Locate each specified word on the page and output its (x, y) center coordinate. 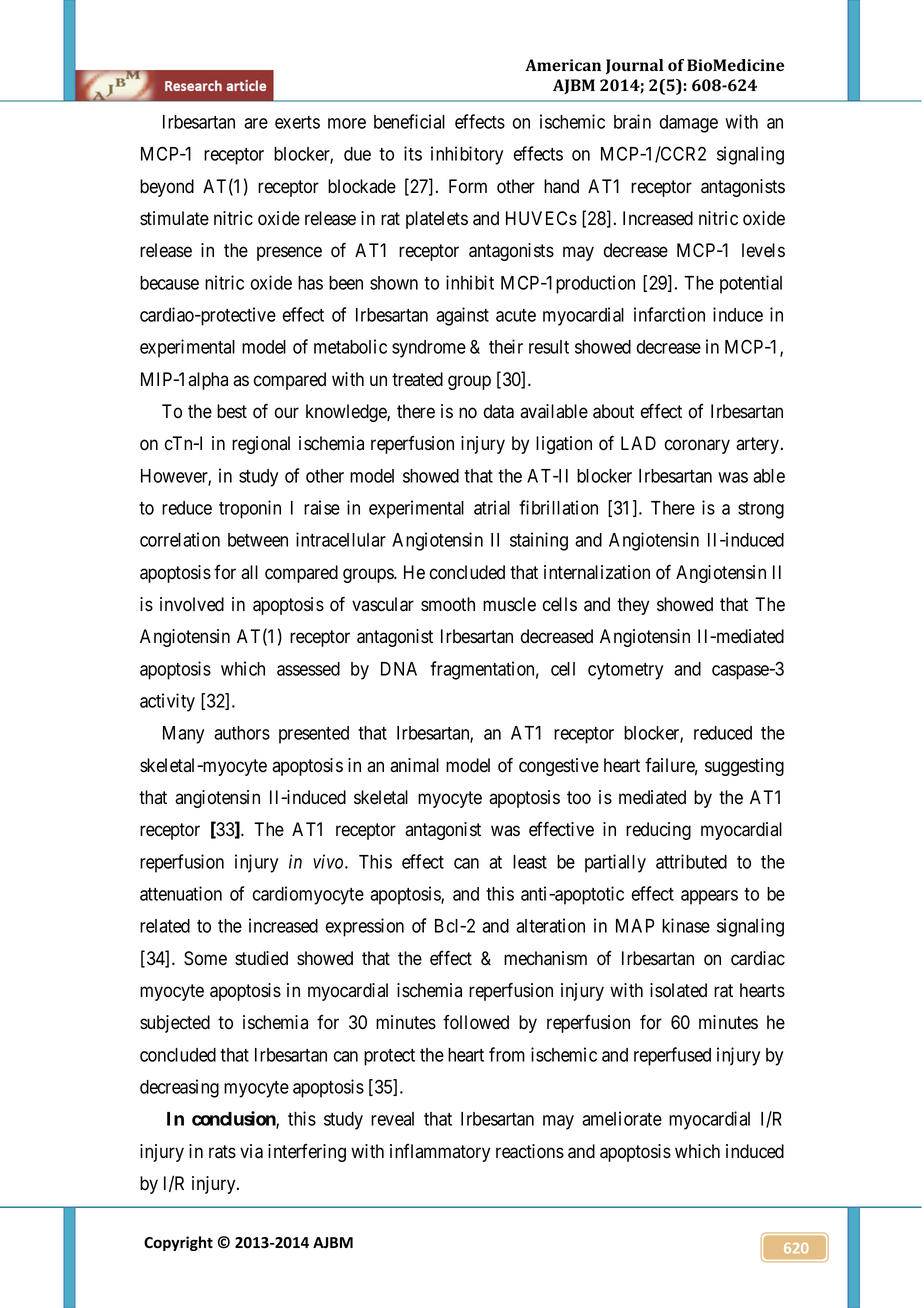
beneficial (409, 121)
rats (222, 1152)
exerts (297, 122)
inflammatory (440, 1153)
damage (689, 124)
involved (192, 604)
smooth (448, 604)
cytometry (625, 671)
